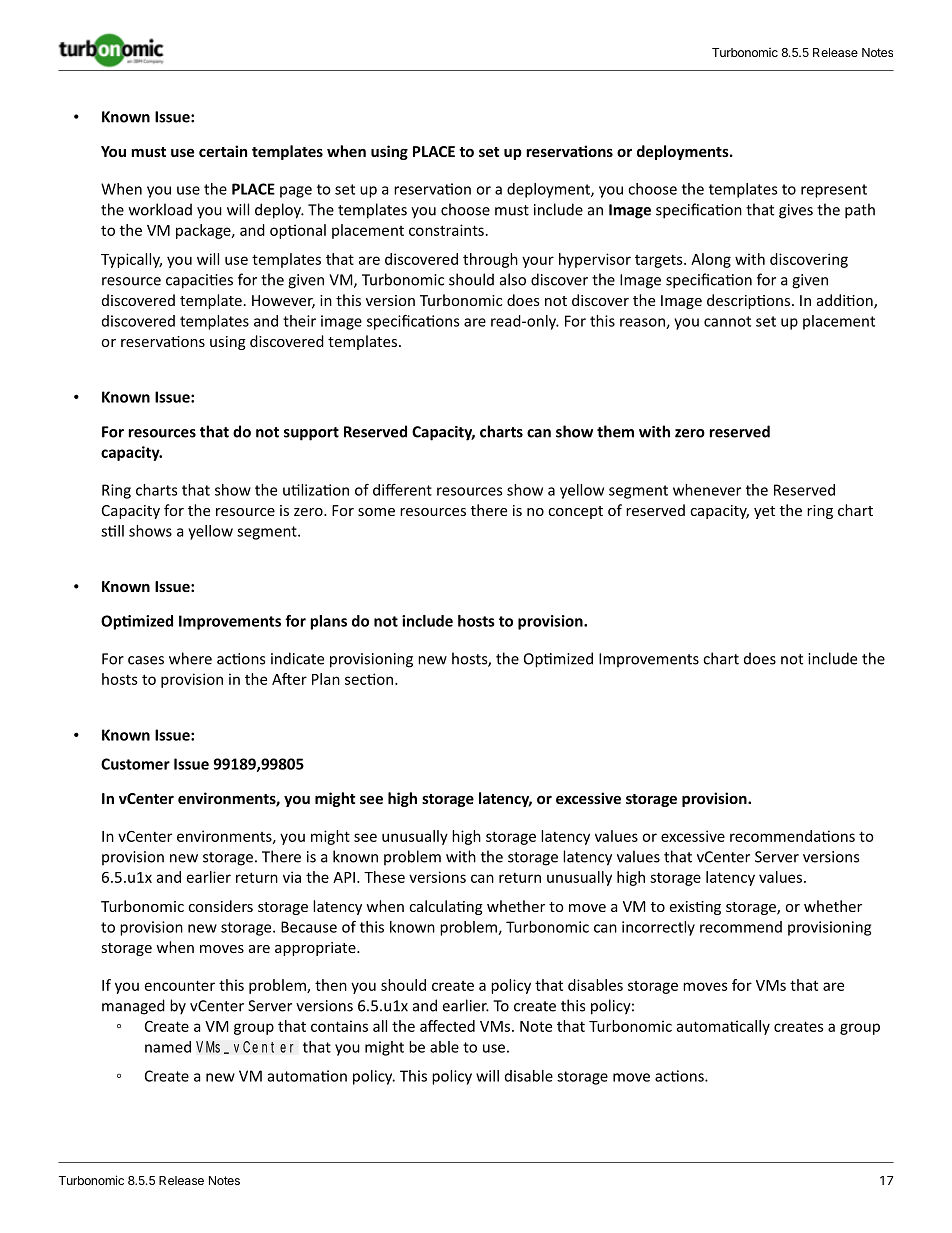  I want to click on constraints, so click(446, 230).
